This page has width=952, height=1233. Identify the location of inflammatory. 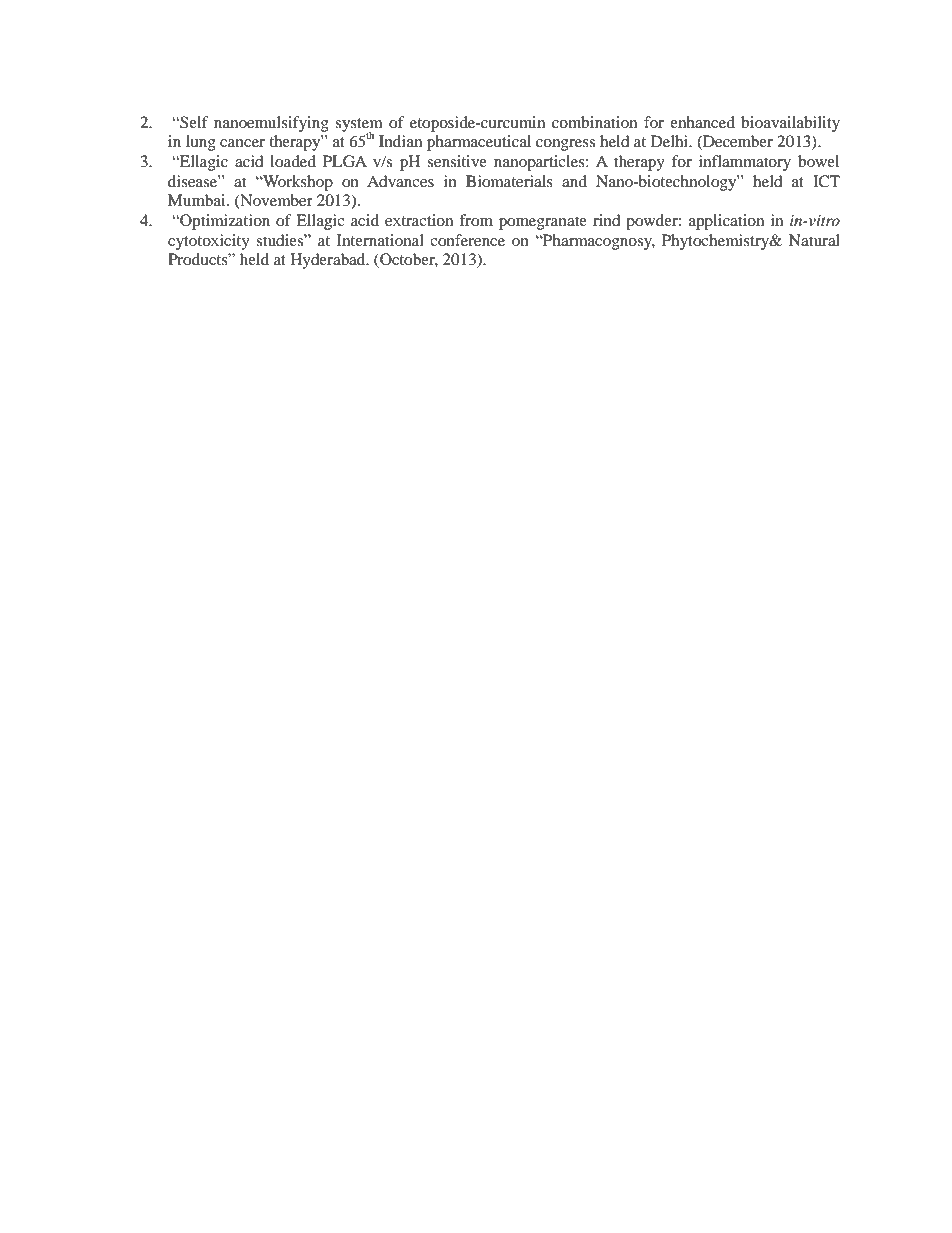
(745, 163).
